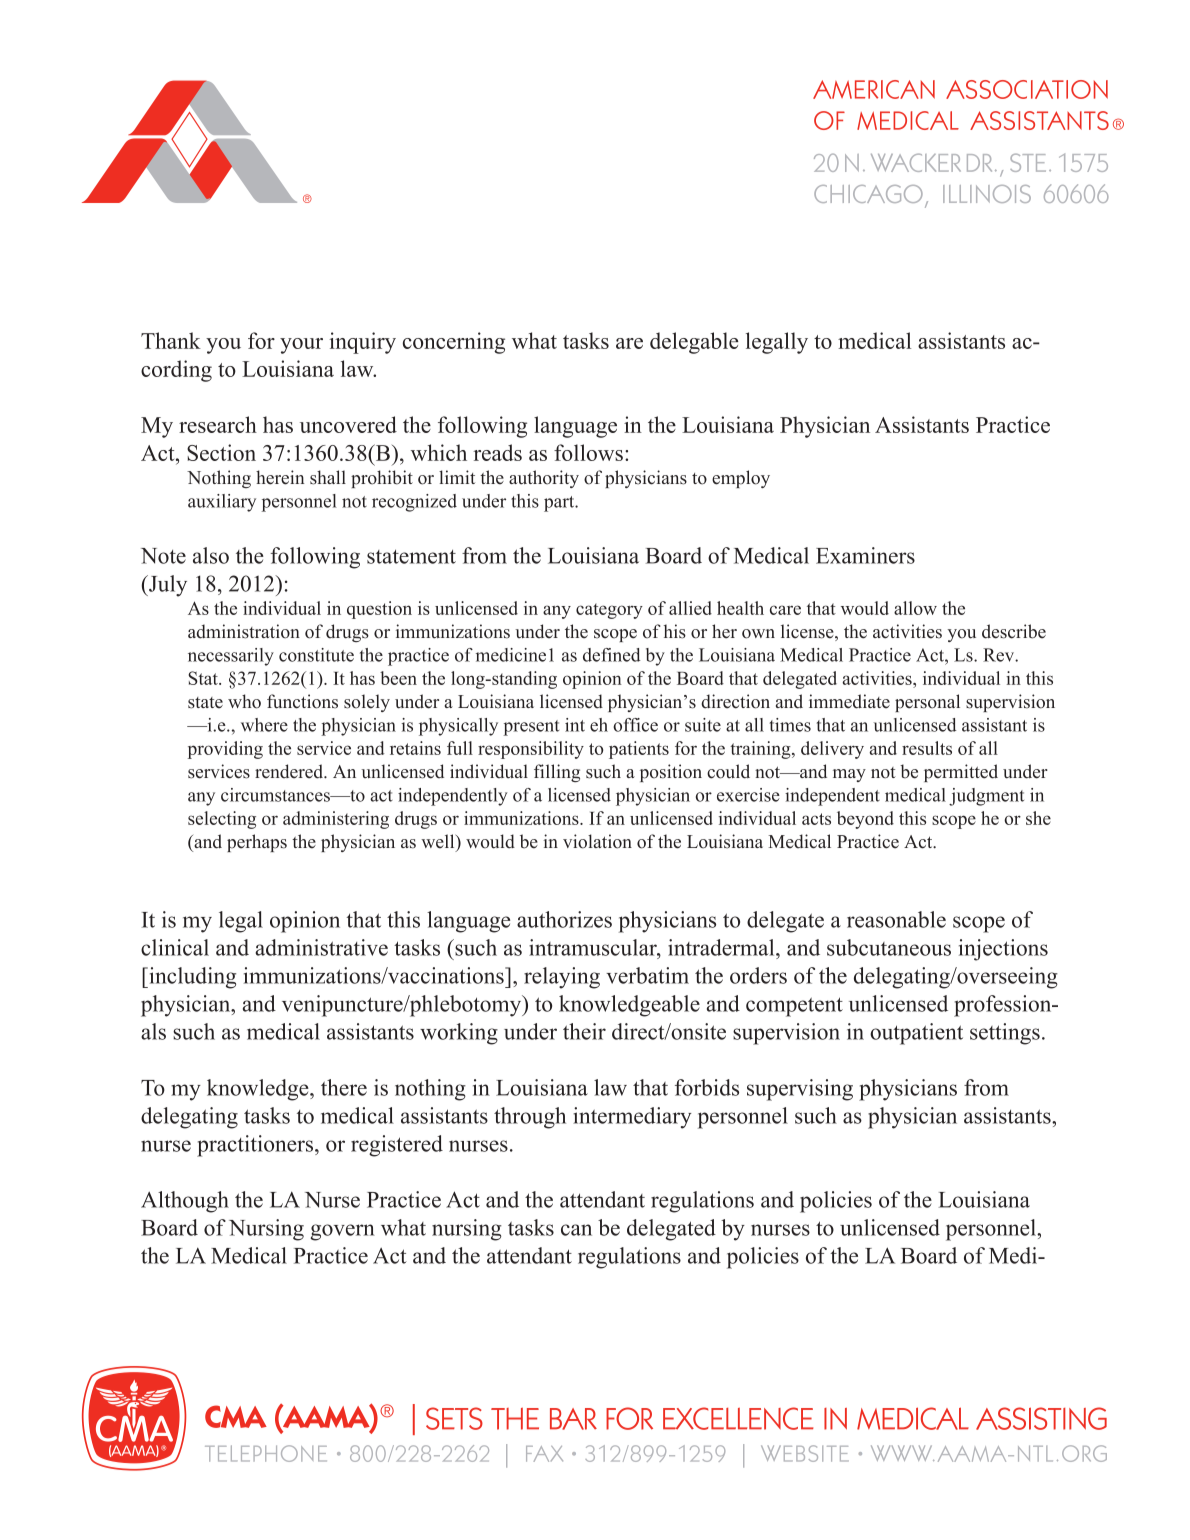 The image size is (1190, 1540). What do you see at coordinates (874, 89) in the image?
I see `AMERICAN` at bounding box center [874, 89].
